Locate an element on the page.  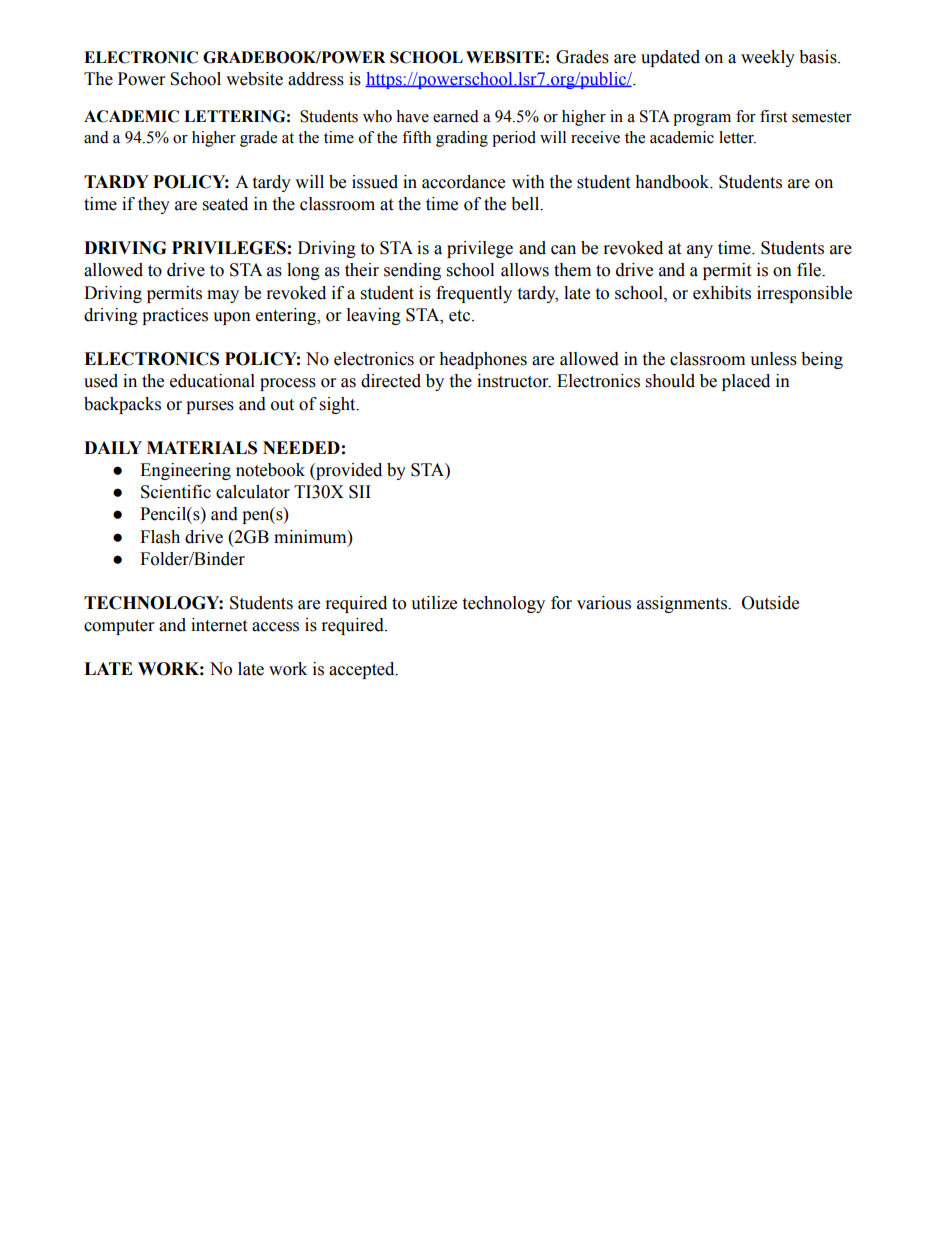
Outside is located at coordinates (770, 603).
